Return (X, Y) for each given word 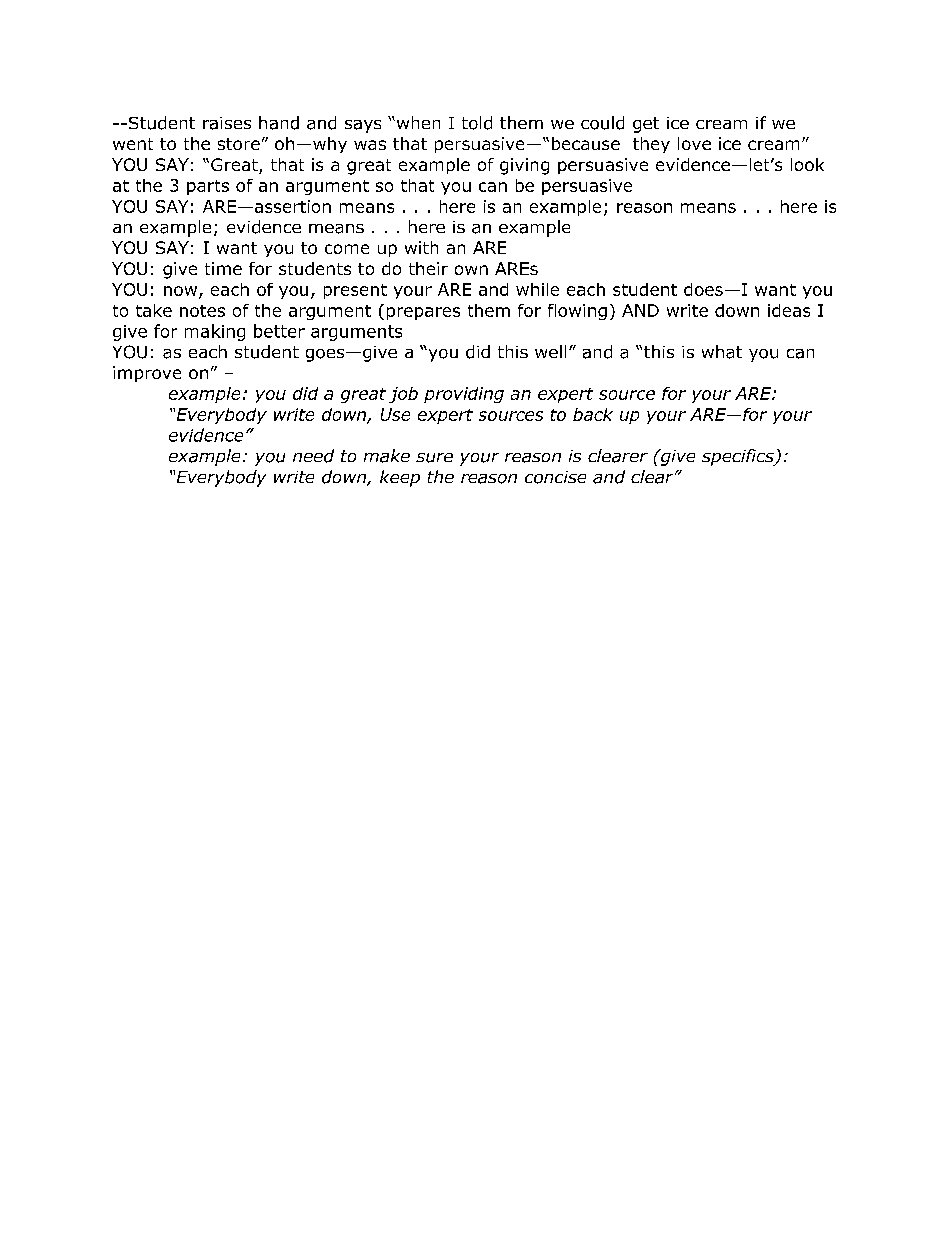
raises (227, 123)
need (313, 456)
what (722, 352)
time (223, 268)
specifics (739, 457)
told (477, 123)
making (215, 332)
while (537, 289)
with (421, 247)
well (550, 351)
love (694, 143)
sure (434, 458)
